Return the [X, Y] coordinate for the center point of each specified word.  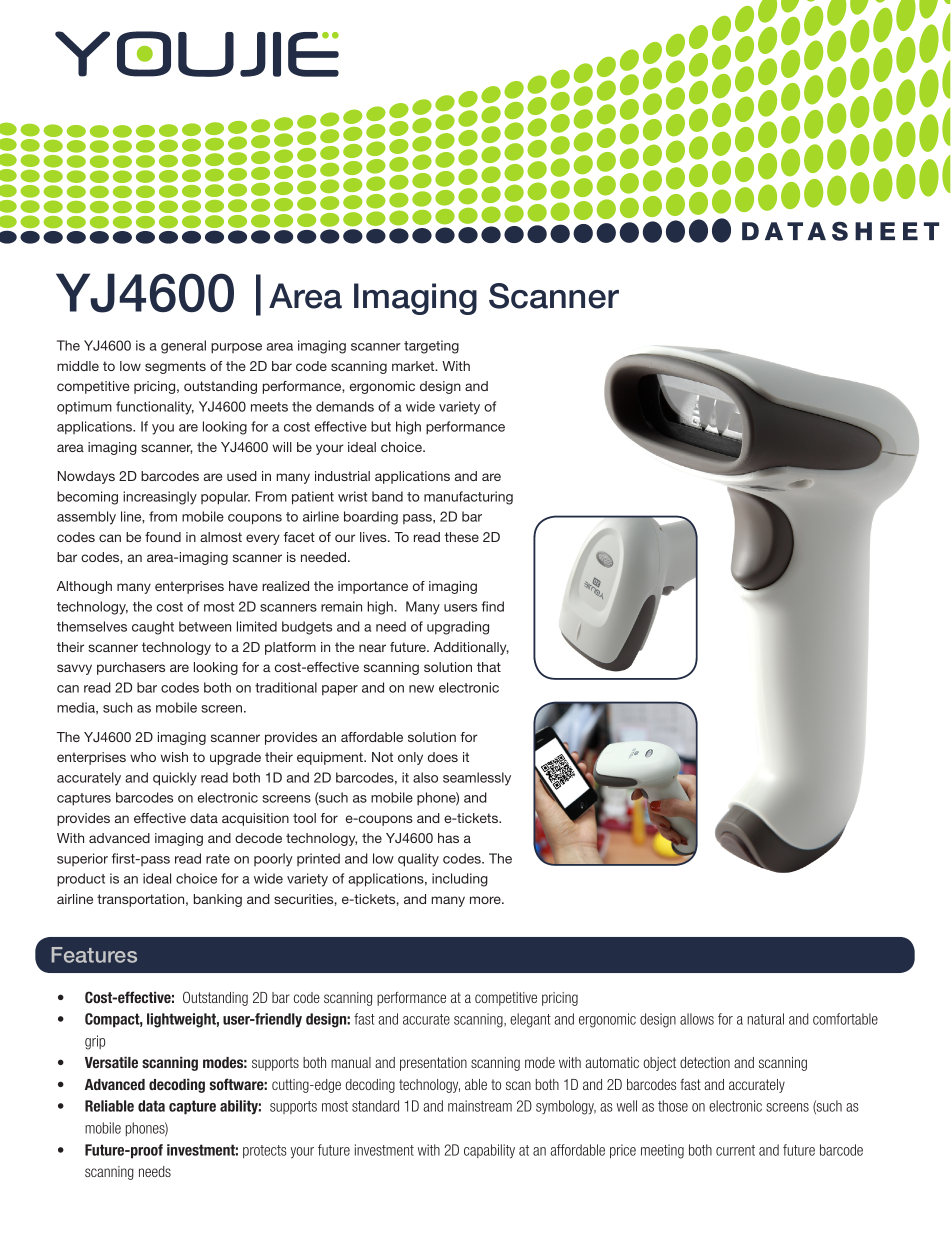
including [460, 880]
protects [265, 1151]
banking [218, 900]
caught [153, 628]
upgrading [458, 628]
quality [418, 860]
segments [175, 367]
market [414, 366]
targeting [431, 347]
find [492, 606]
